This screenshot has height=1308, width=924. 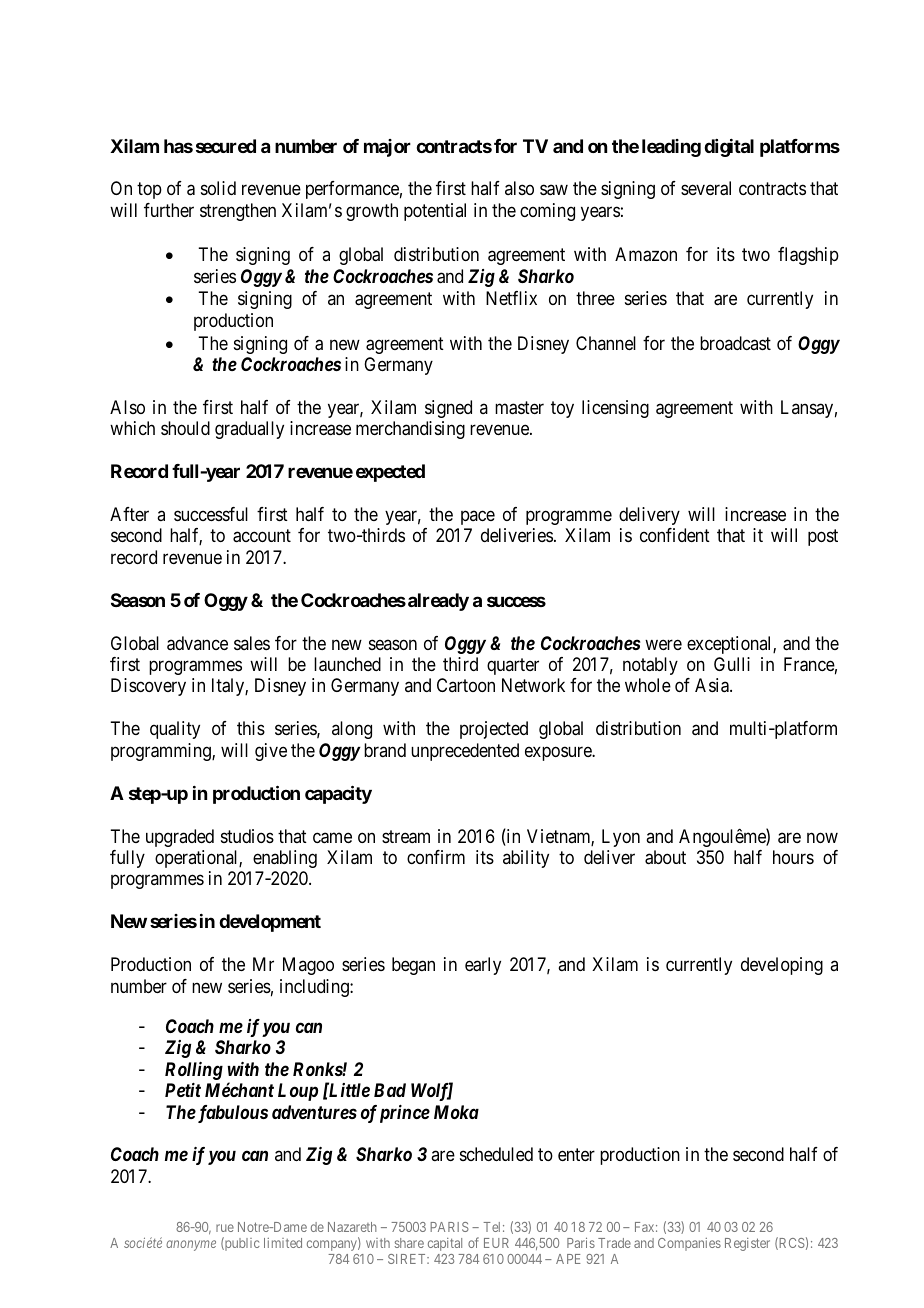 I want to click on development, so click(x=270, y=923).
